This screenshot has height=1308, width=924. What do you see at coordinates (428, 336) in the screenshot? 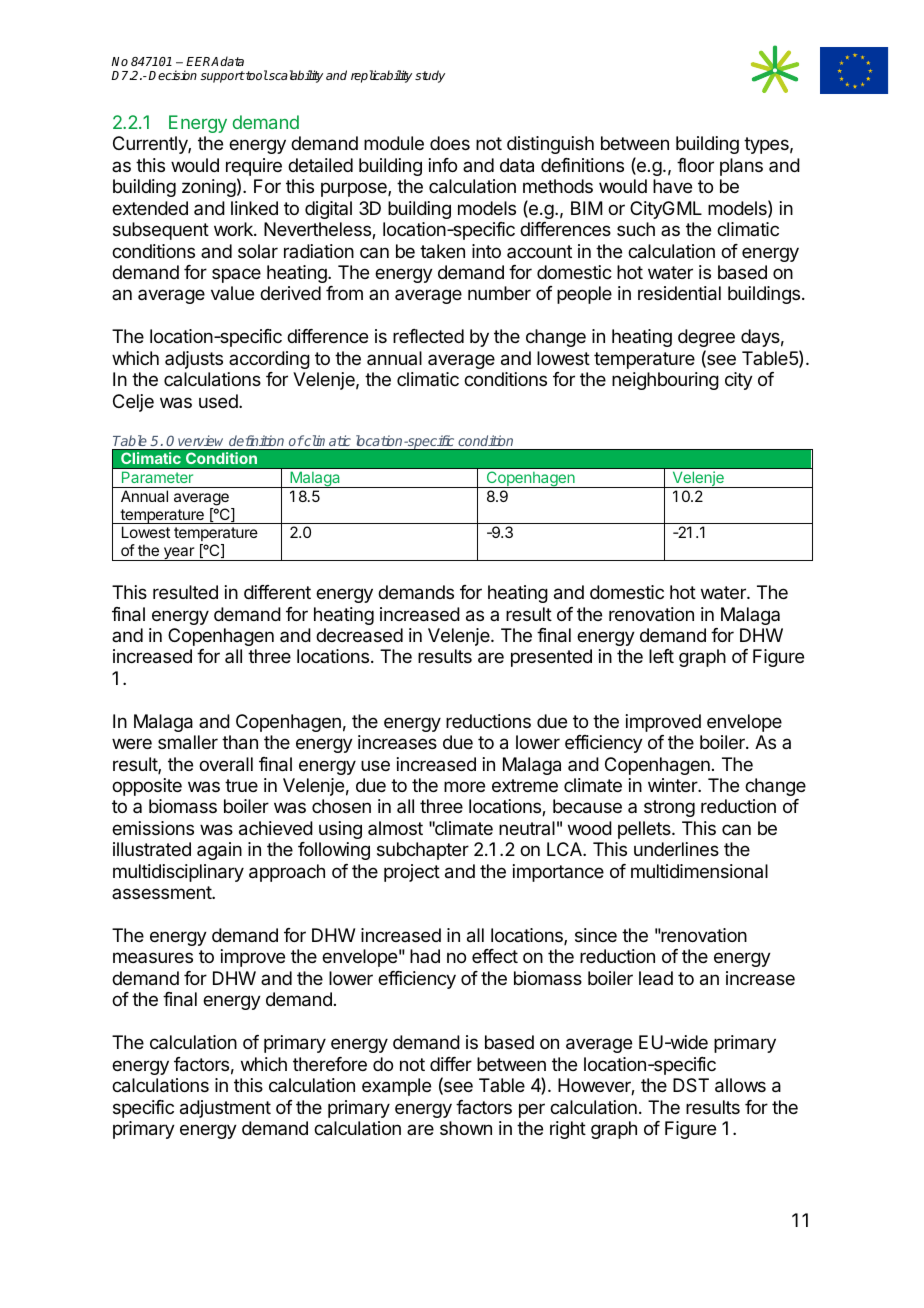
I see `reflected` at bounding box center [428, 336].
